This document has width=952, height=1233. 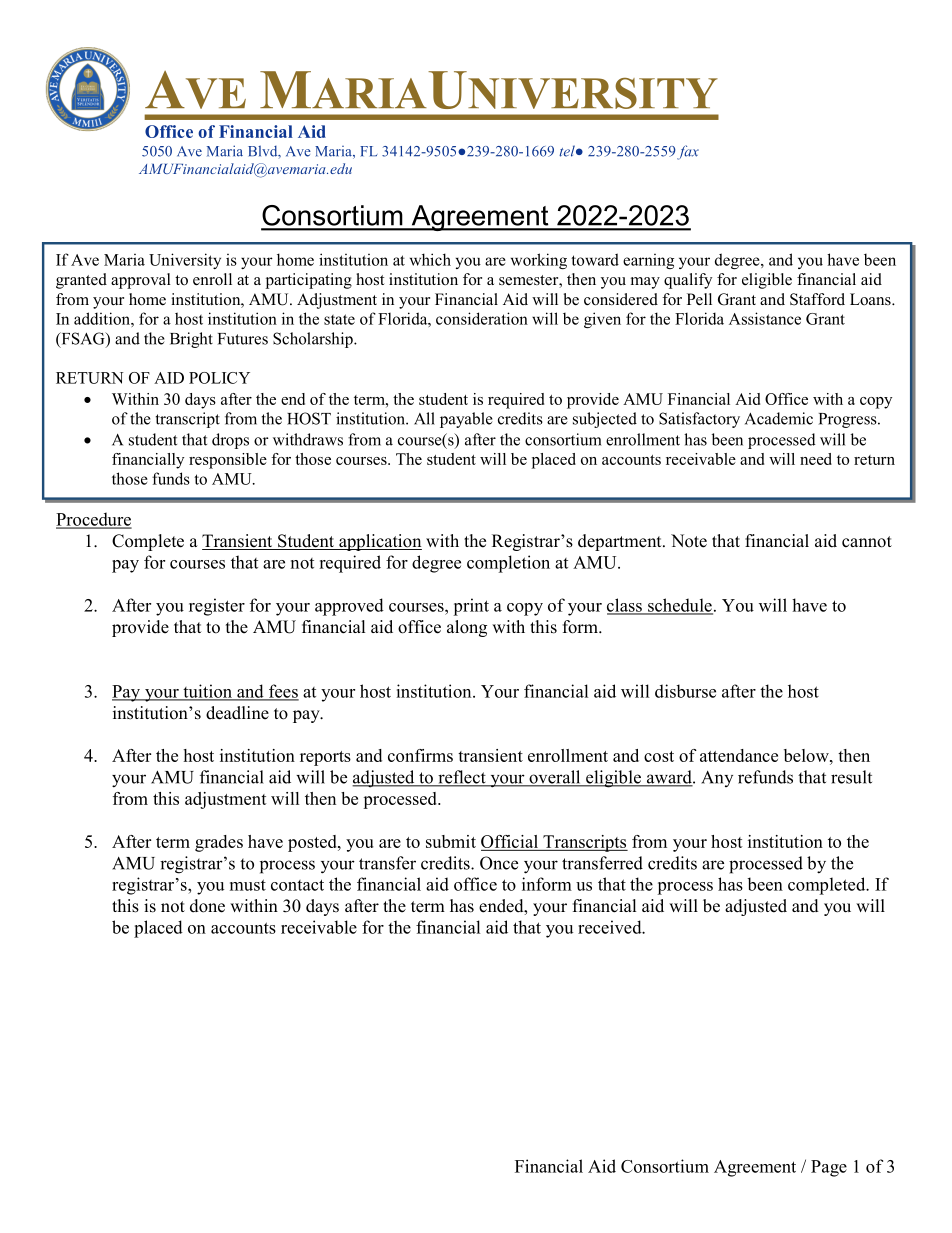 I want to click on done, so click(x=207, y=906).
